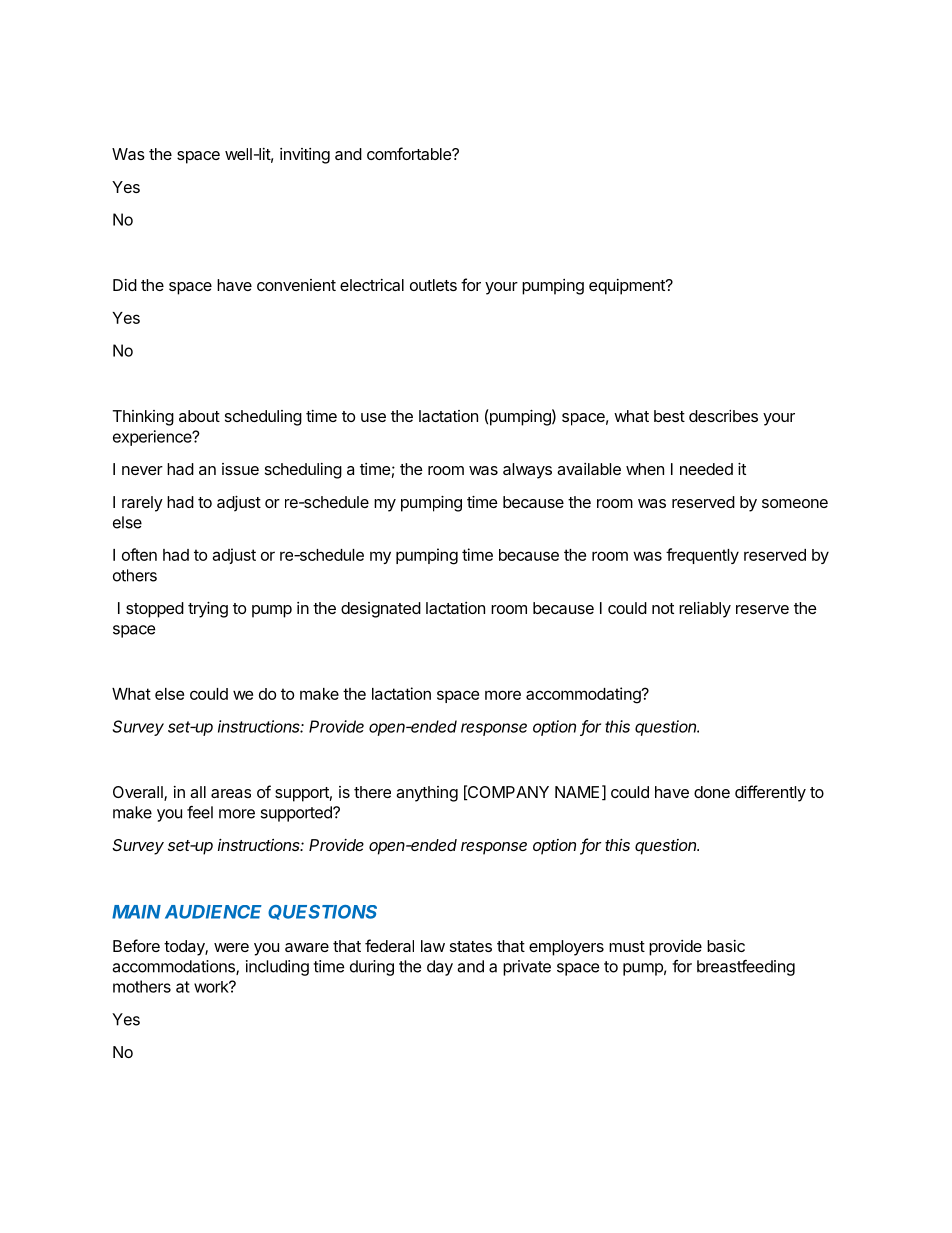 This screenshot has height=1233, width=952. Describe the element at coordinates (584, 695) in the screenshot. I see `accommodating` at that location.
